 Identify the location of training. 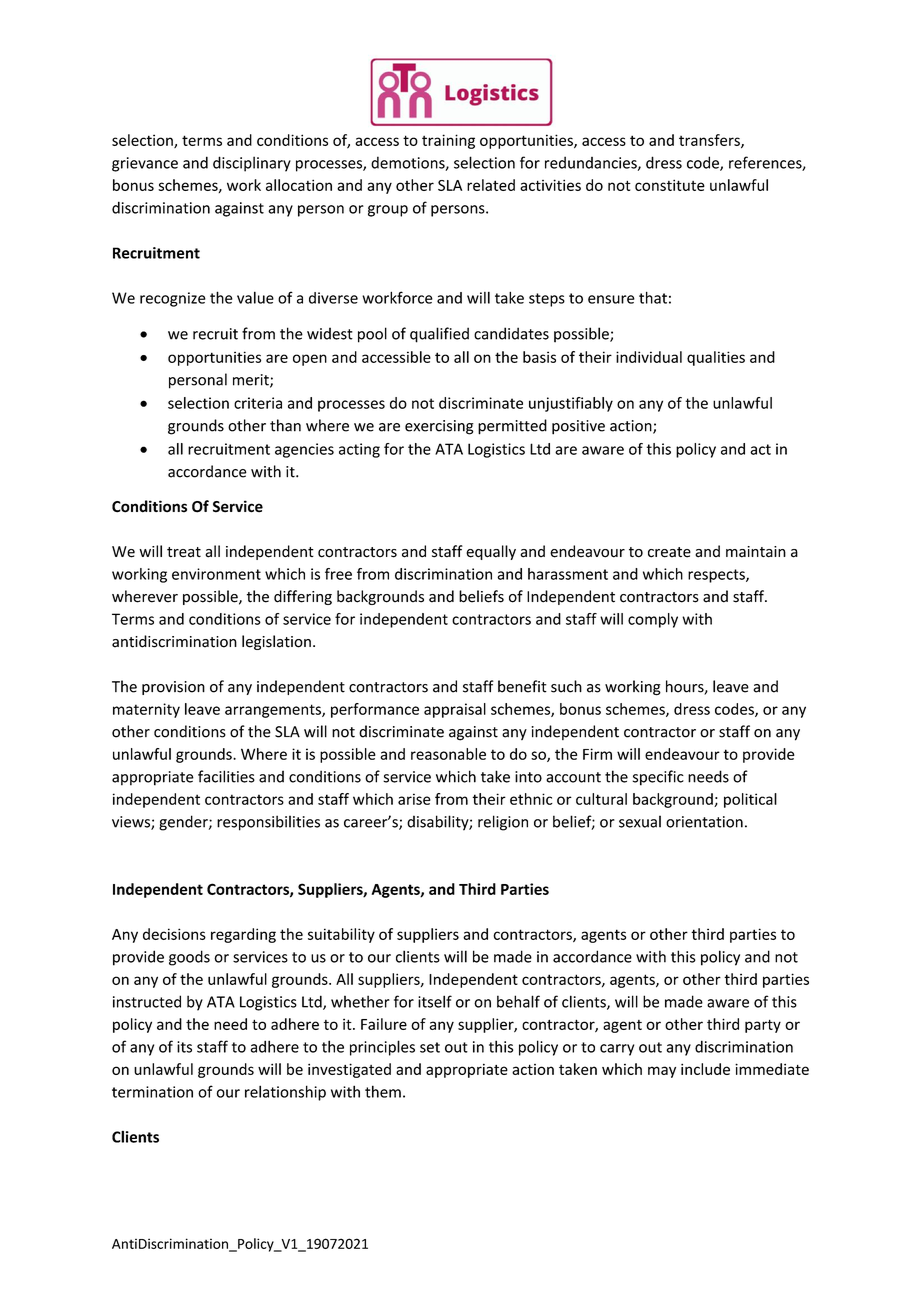
(448, 141).
